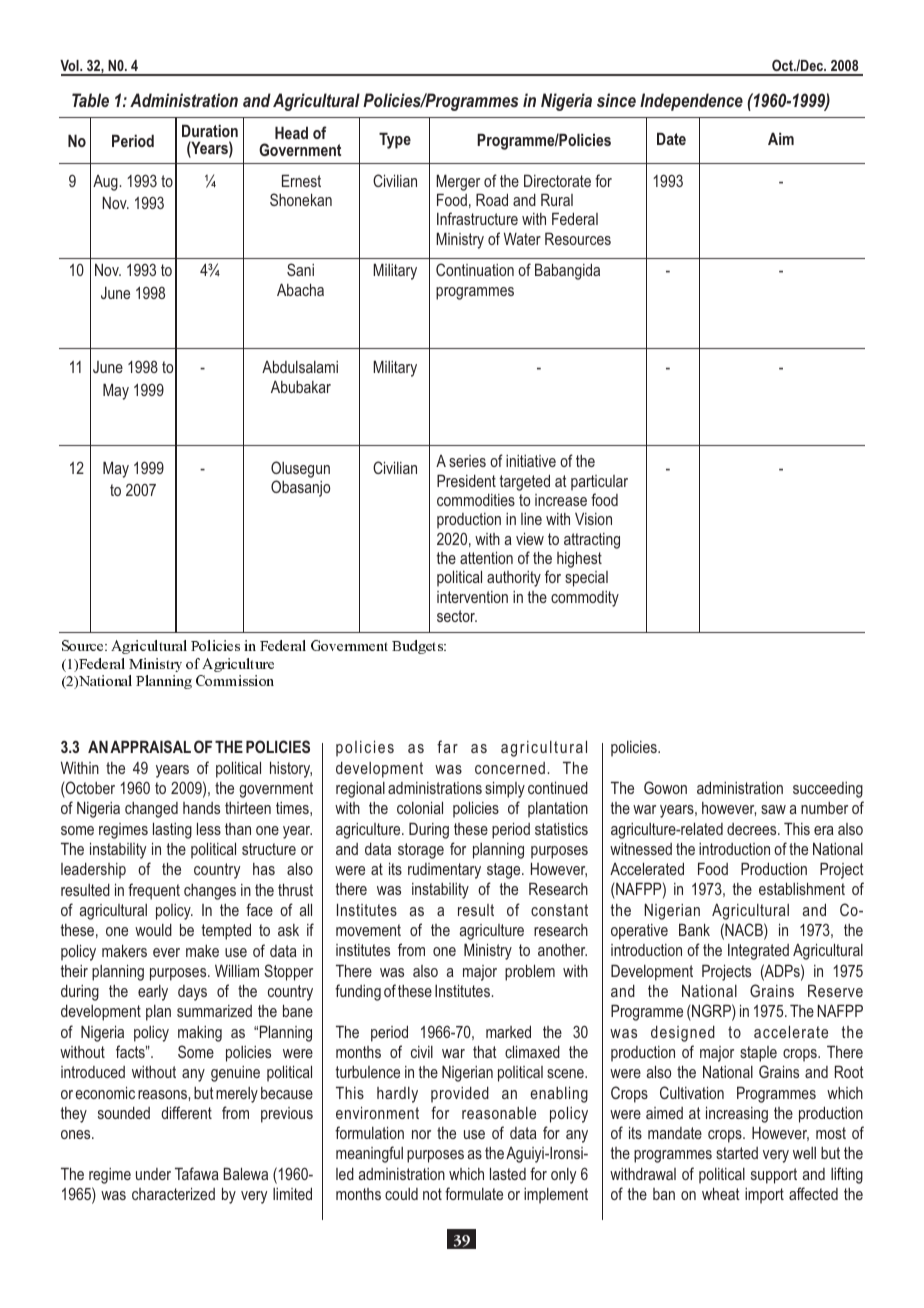 The width and height of the screenshot is (924, 1308). I want to click on Budgets, so click(418, 647).
